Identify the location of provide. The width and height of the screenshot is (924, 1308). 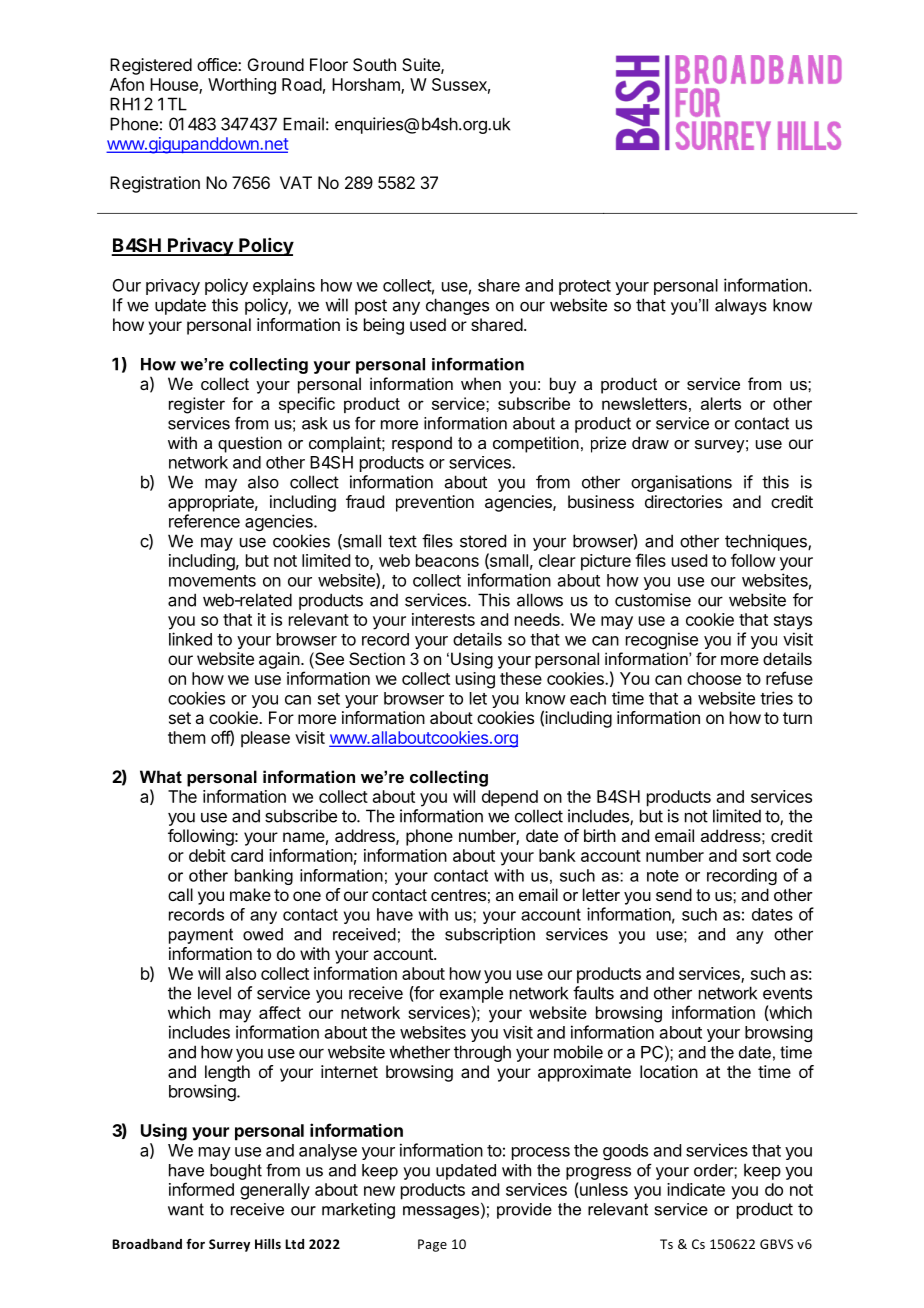
(524, 1211).
